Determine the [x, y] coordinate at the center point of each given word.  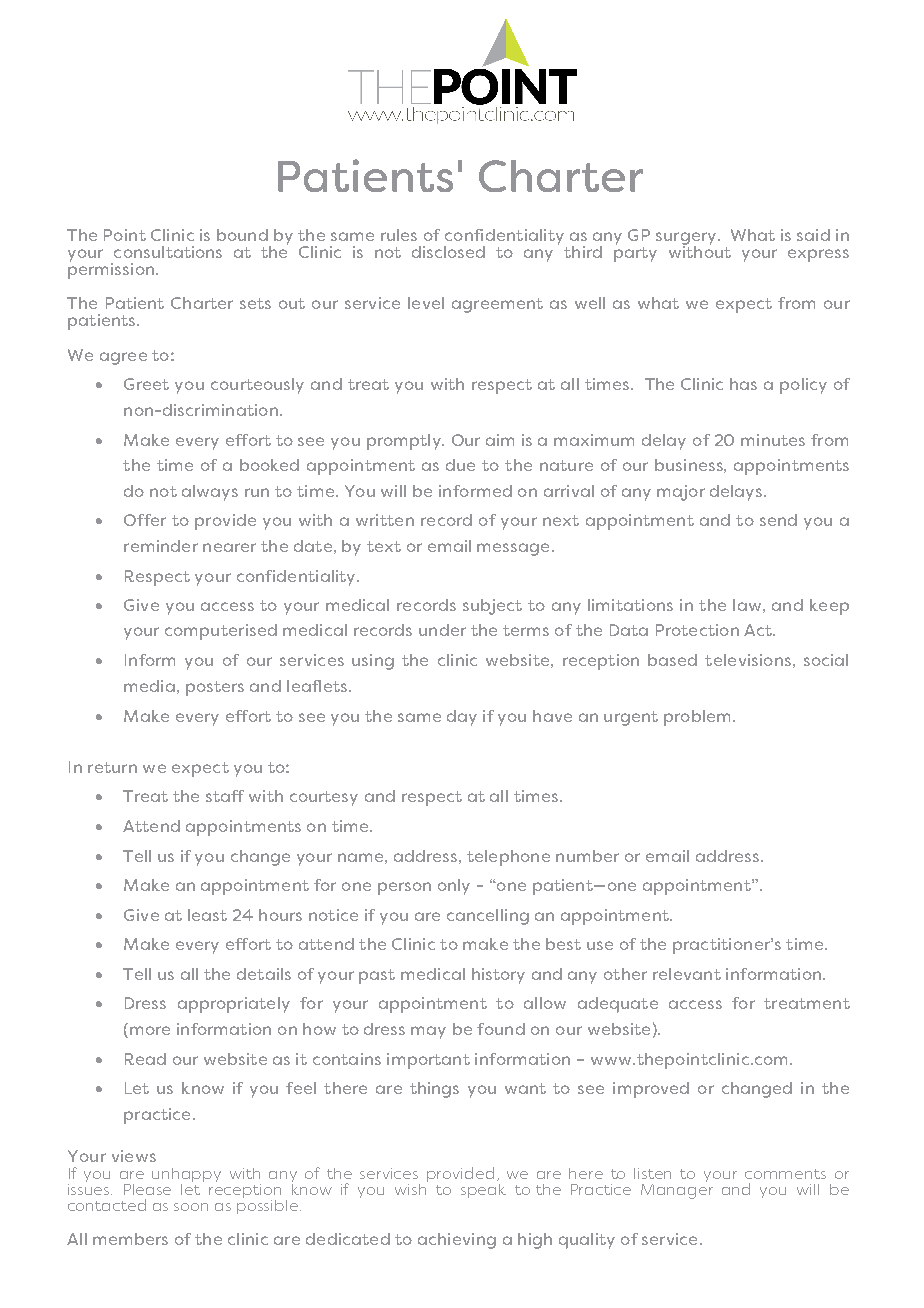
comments [785, 1174]
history [498, 976]
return [112, 767]
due [460, 465]
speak [483, 1191]
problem [697, 718]
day [462, 718]
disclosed [448, 252]
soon [191, 1207]
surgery [686, 239]
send [778, 520]
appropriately [234, 1005]
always [210, 493]
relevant [687, 974]
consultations [168, 252]
